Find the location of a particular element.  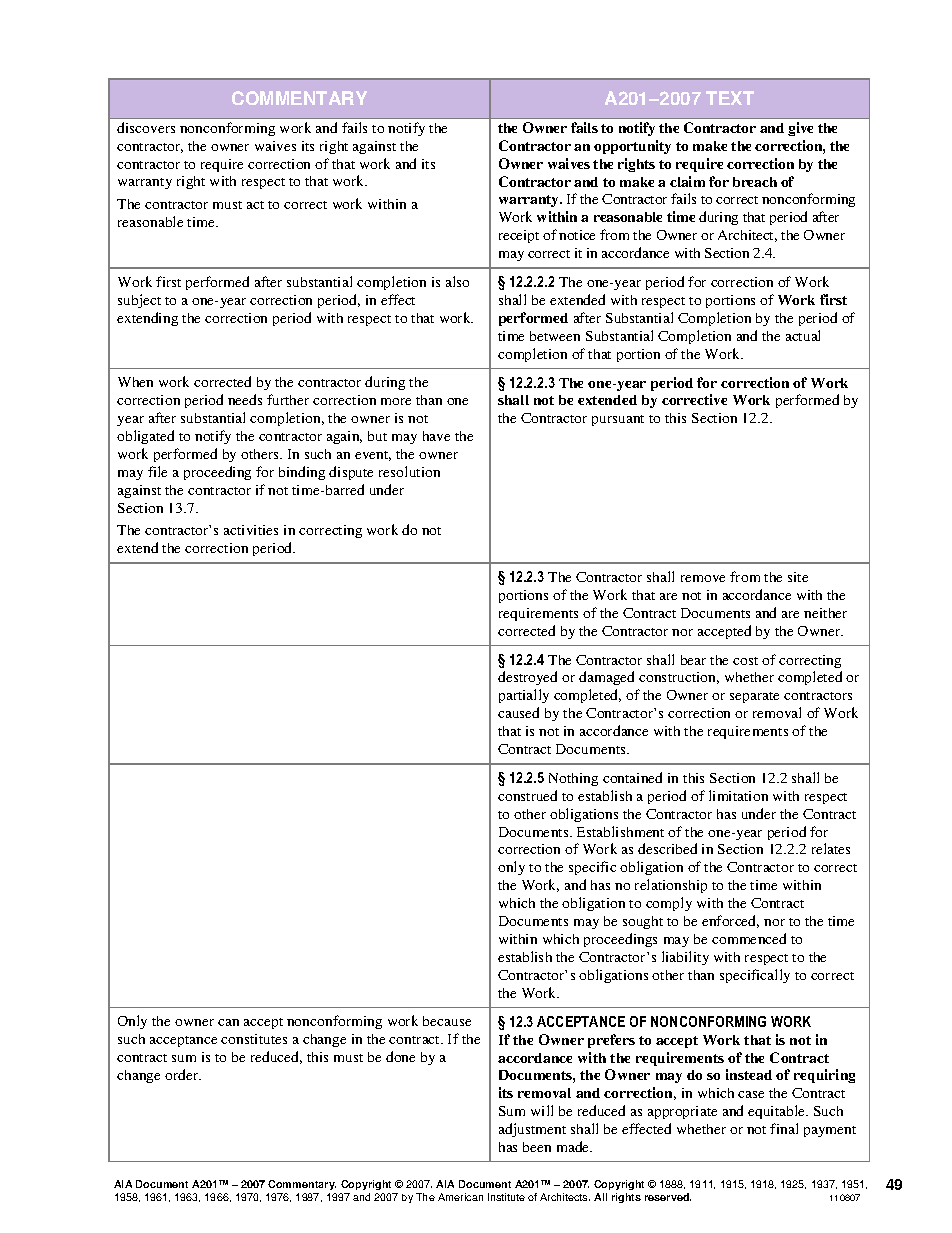

order is located at coordinates (183, 1074).
